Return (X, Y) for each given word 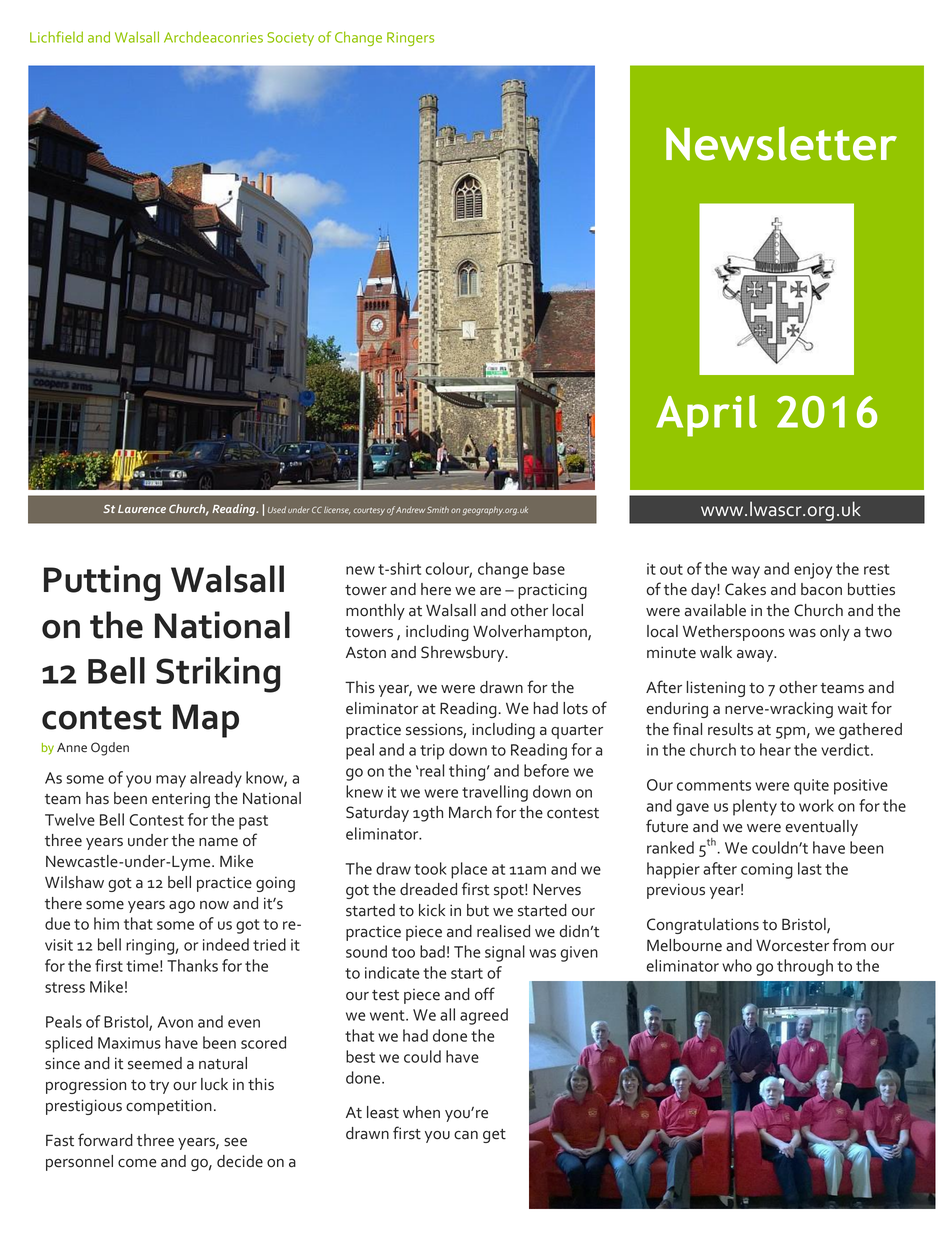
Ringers (410, 39)
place (469, 870)
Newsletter (781, 143)
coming (767, 871)
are (490, 591)
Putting (102, 583)
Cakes (745, 589)
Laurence (142, 509)
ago (182, 907)
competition (169, 1107)
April (706, 416)
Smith (438, 509)
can (466, 1135)
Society (290, 39)
